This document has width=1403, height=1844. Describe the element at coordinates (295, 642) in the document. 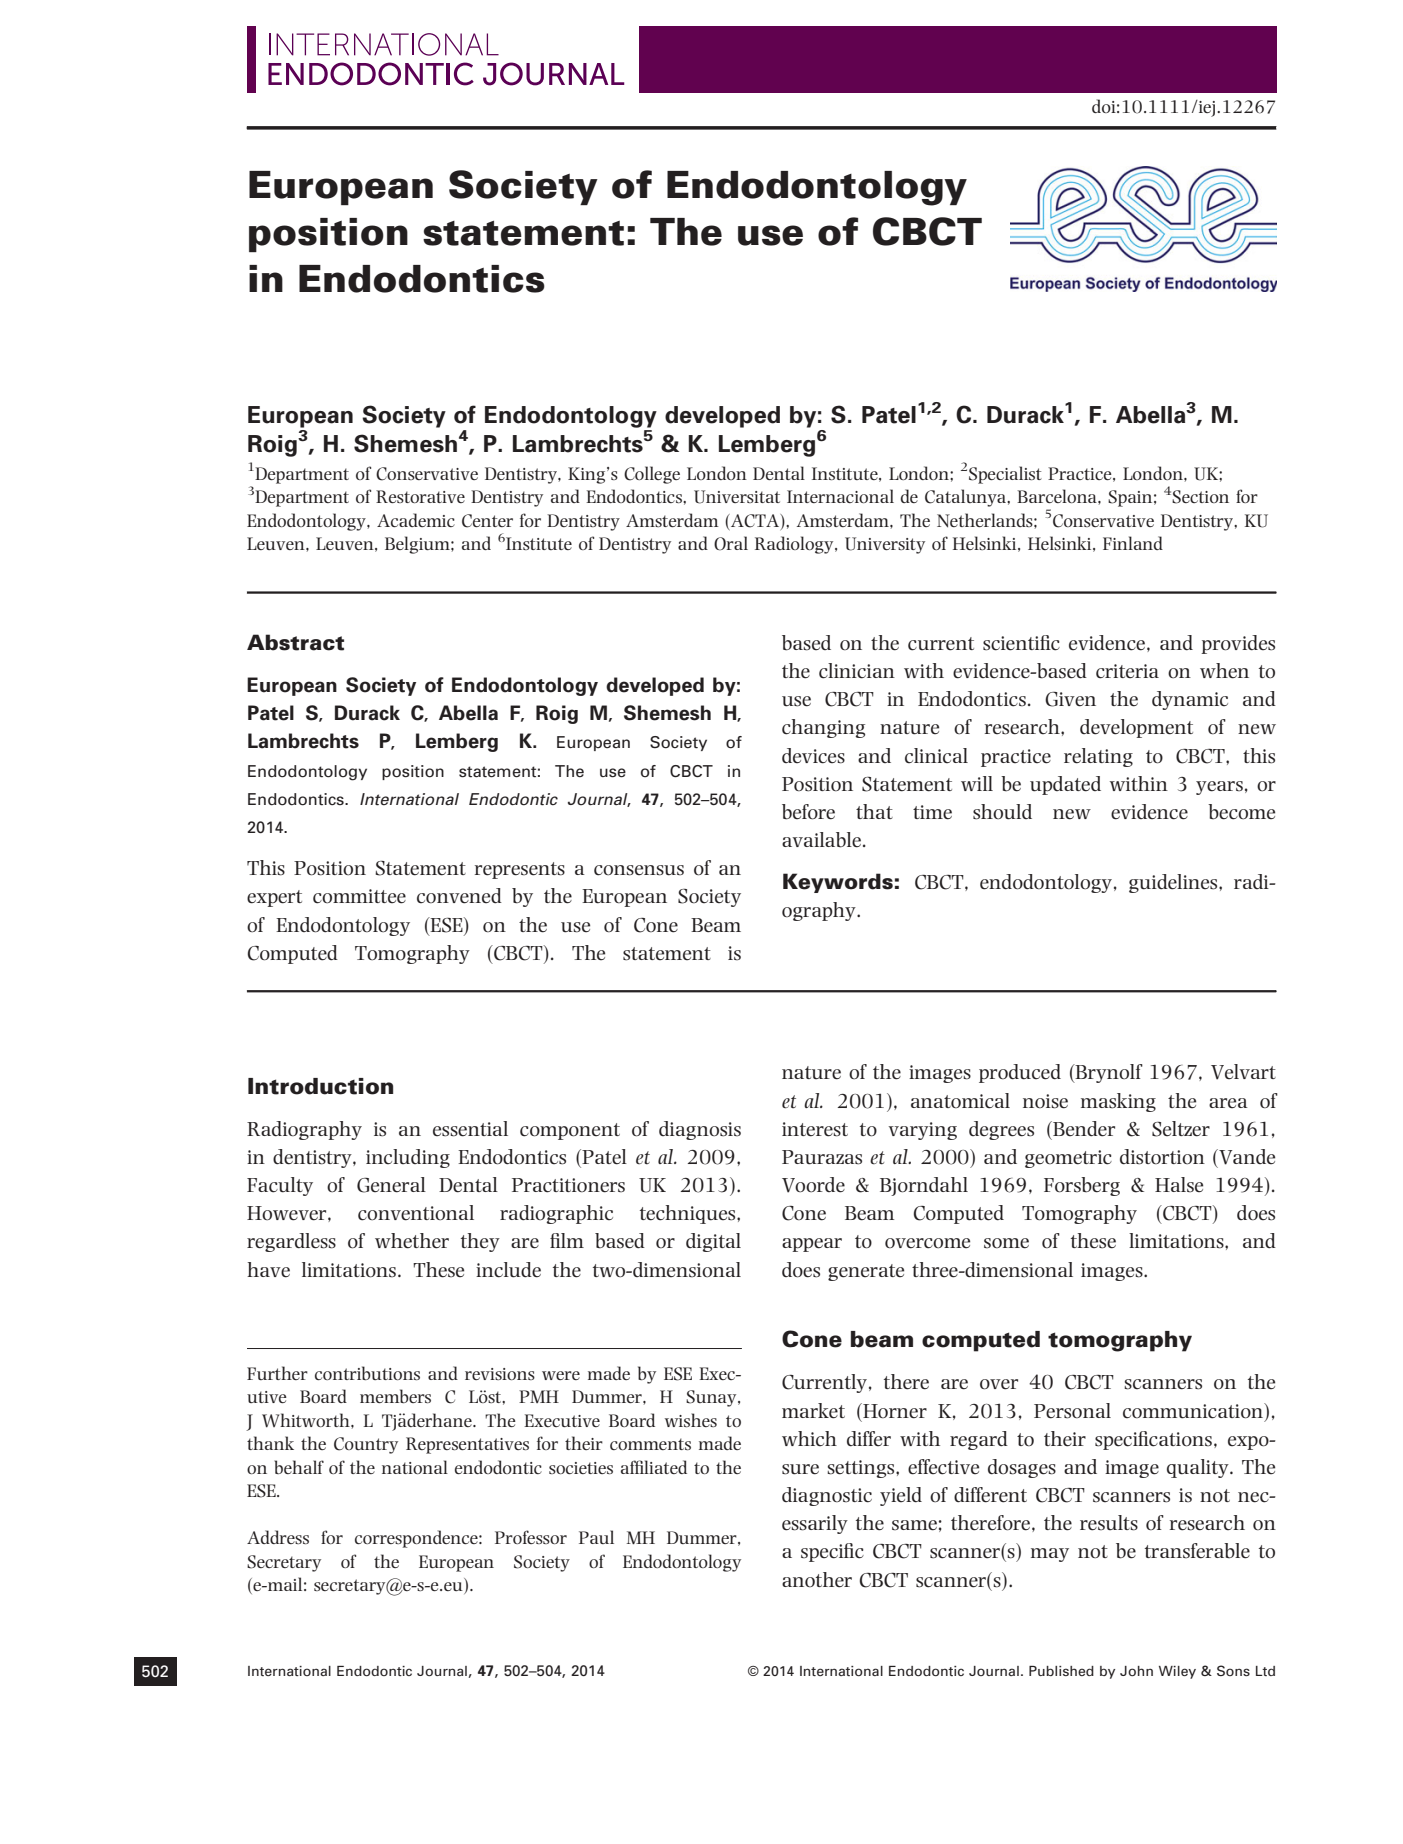

I see `Abstract` at that location.
